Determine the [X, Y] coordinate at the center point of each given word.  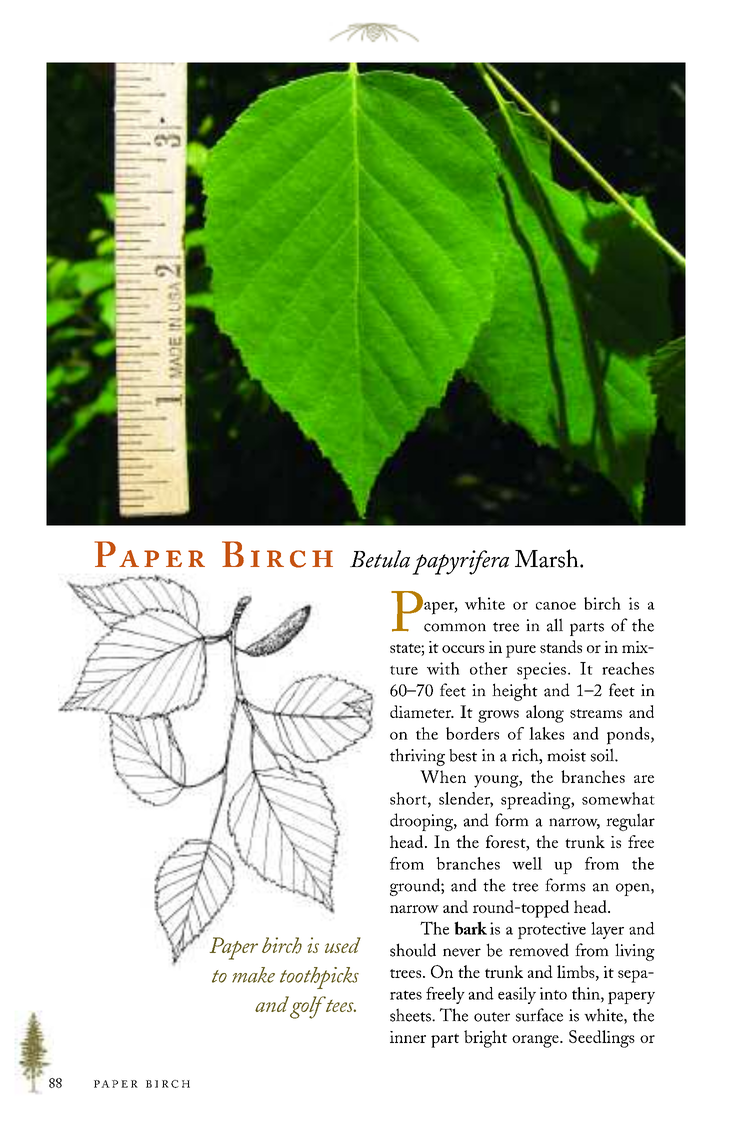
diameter [422, 711]
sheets [411, 1015]
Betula [380, 559]
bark [470, 928]
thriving [417, 757]
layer [607, 930]
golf [308, 1007]
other [489, 668]
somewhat [618, 798]
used [343, 945]
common [455, 627]
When [443, 776]
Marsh [548, 558]
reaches [628, 668]
